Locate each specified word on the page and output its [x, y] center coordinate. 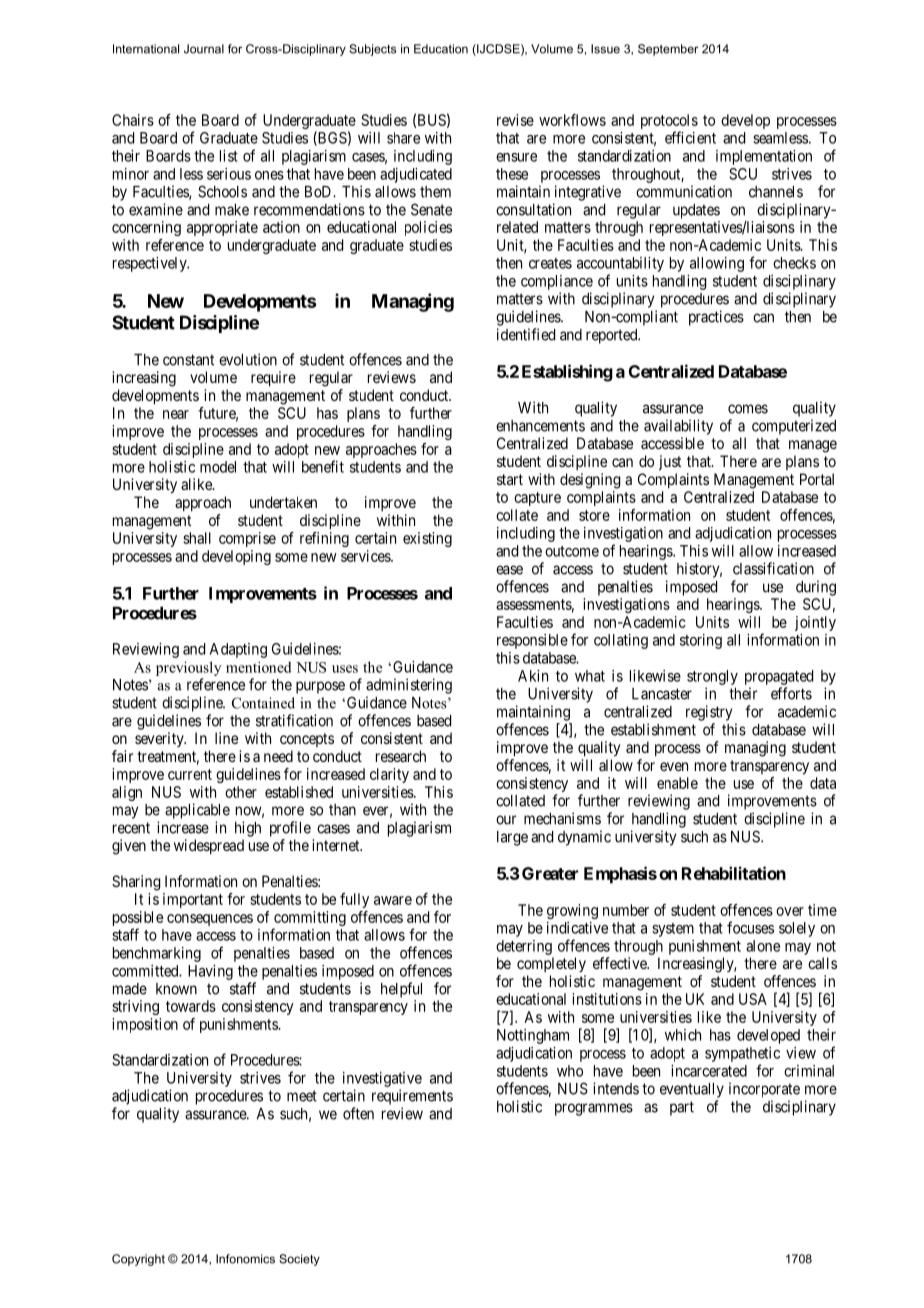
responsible [532, 641]
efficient [690, 137]
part [682, 1108]
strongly [712, 677]
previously [188, 668]
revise [515, 120]
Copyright [138, 1260]
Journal [204, 49]
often [358, 1113]
